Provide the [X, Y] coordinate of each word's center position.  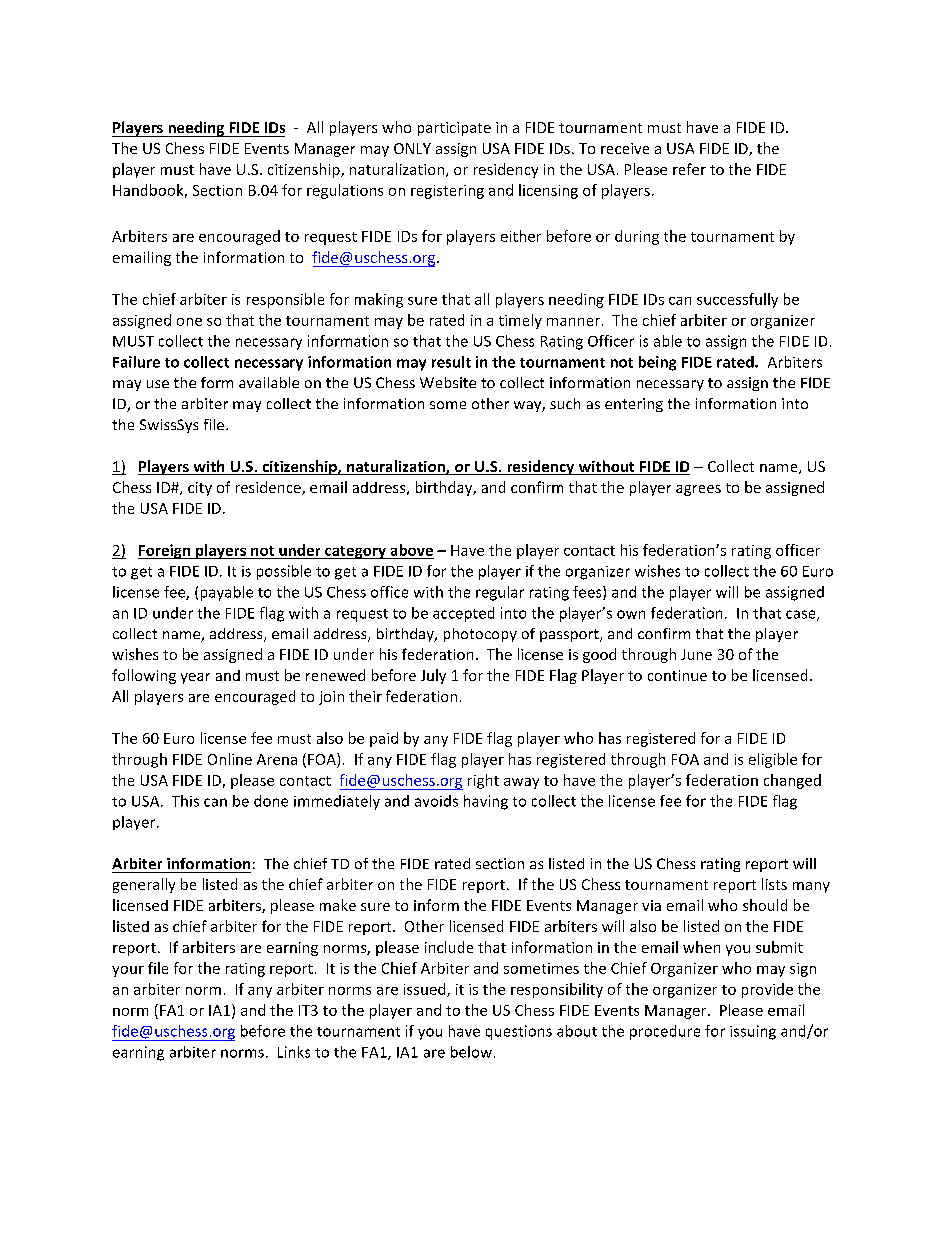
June [696, 654]
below [471, 1052]
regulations [345, 191]
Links [294, 1052]
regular [500, 593]
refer [689, 169]
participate [454, 129]
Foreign [165, 551]
